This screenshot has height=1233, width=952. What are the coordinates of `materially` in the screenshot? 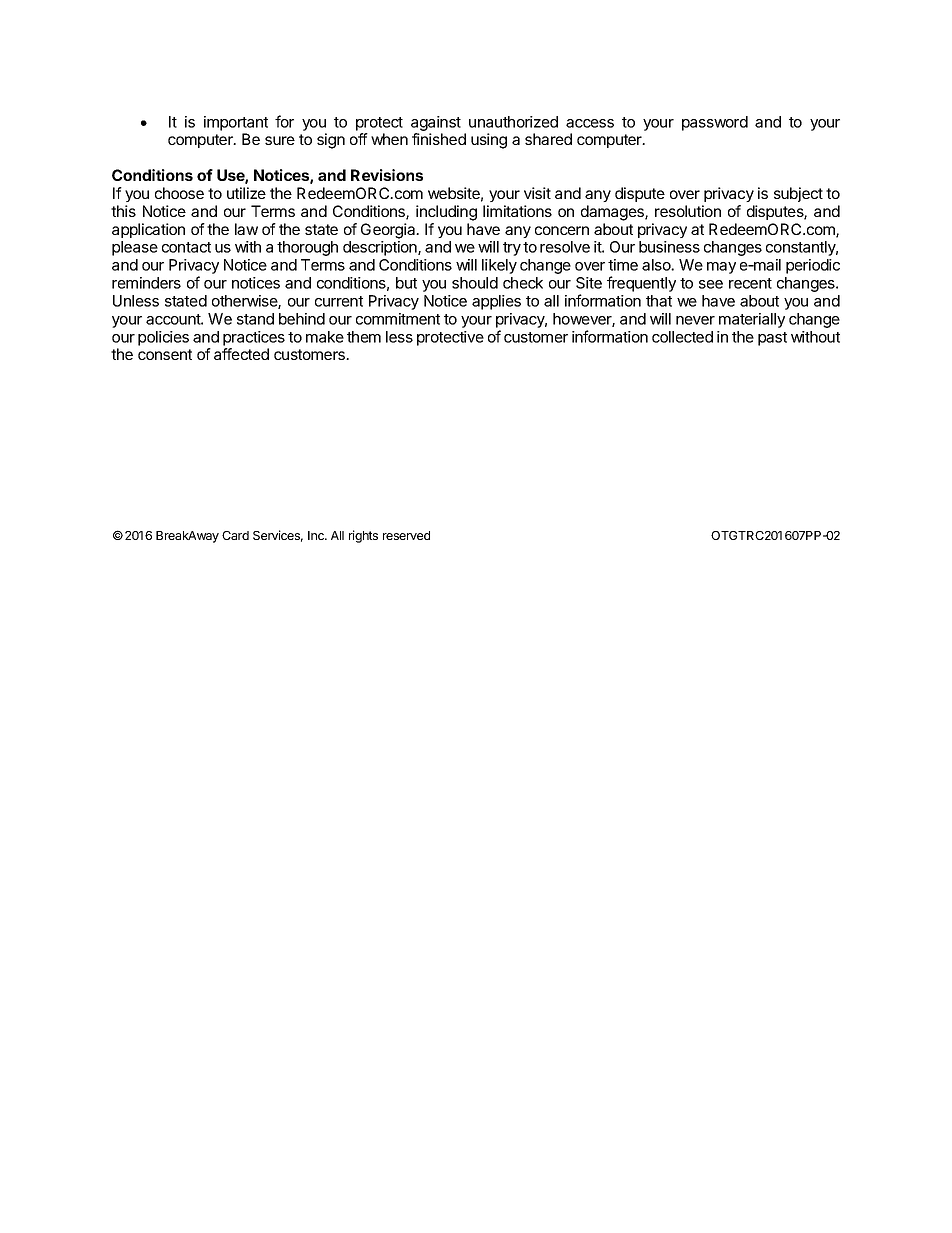 It's located at (752, 320).
